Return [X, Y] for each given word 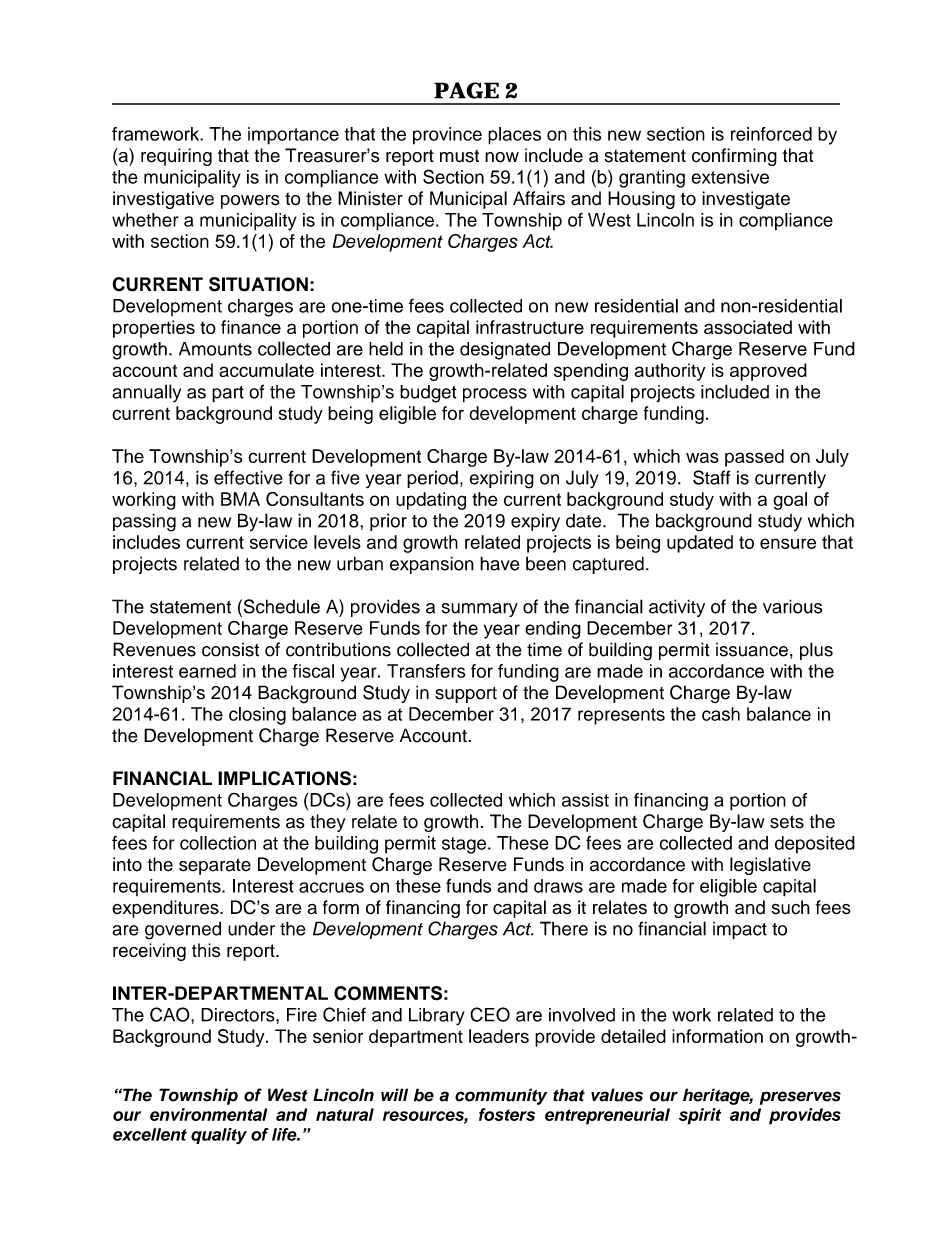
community [501, 1096]
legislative [770, 866]
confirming [734, 157]
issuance [752, 650]
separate [215, 866]
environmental [208, 1114]
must [459, 156]
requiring [176, 157]
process [495, 395]
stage [464, 845]
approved [768, 372]
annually [146, 393]
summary [480, 610]
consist [230, 649]
